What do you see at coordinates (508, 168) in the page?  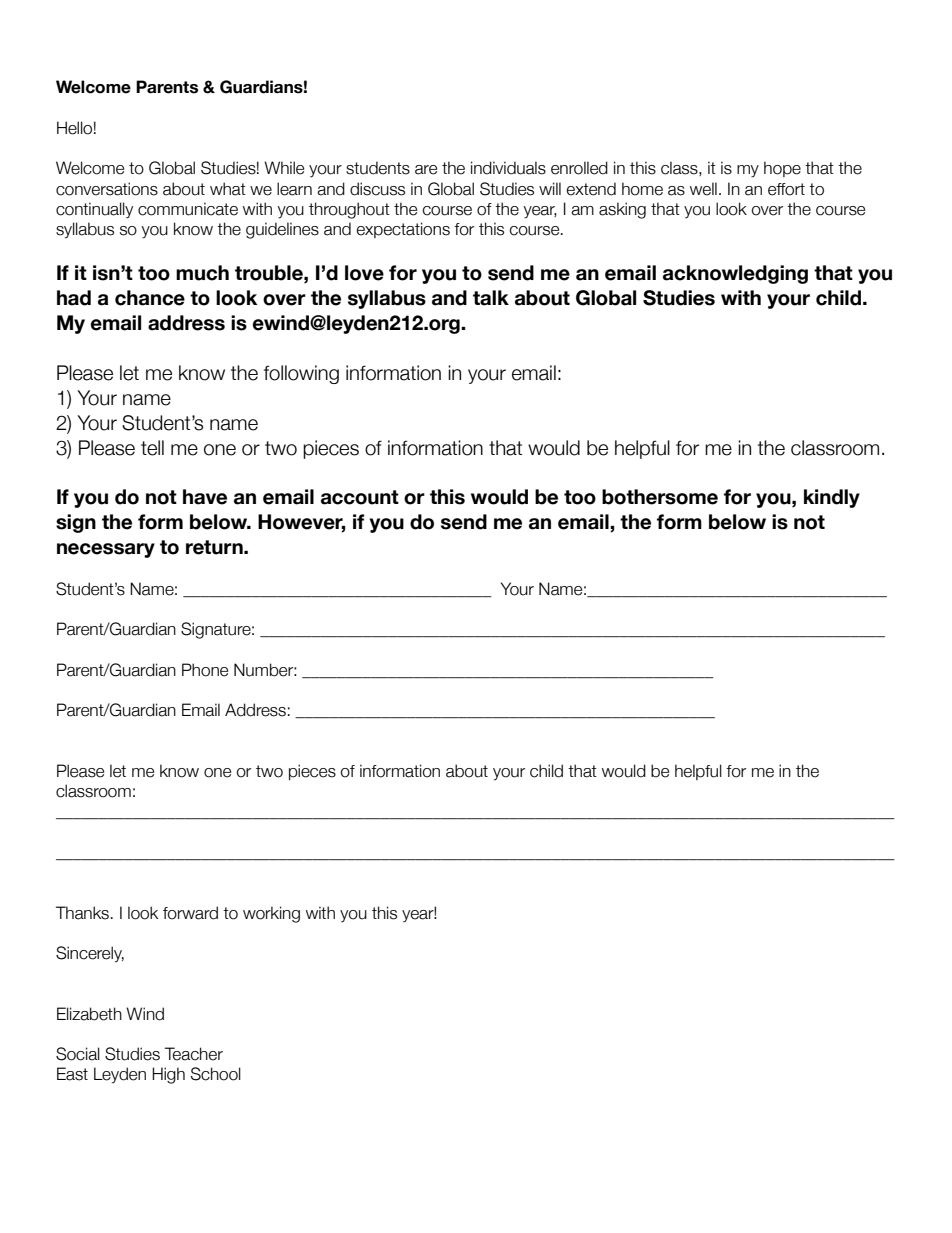 I see `individuals` at bounding box center [508, 168].
